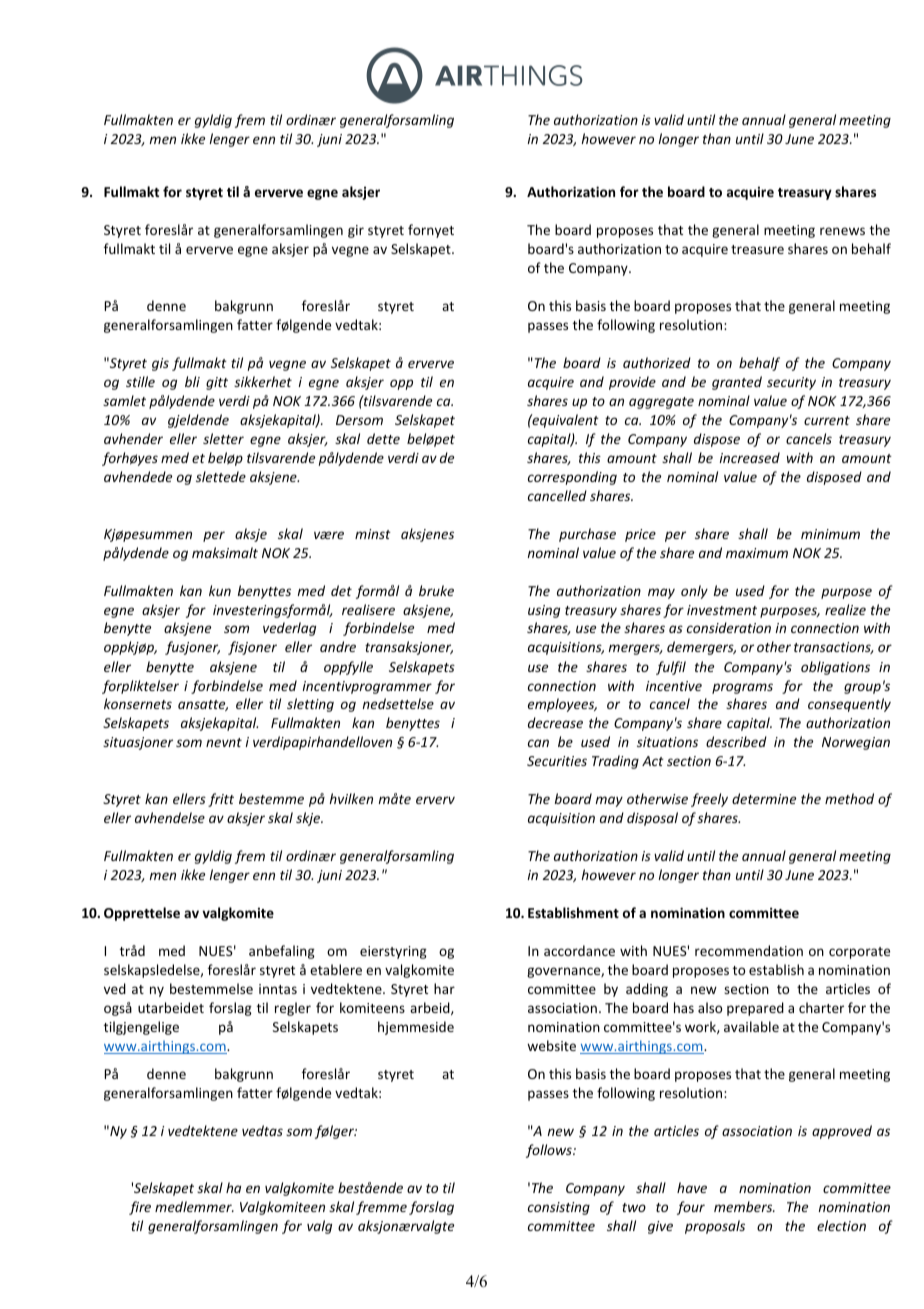 The image size is (924, 1309). Describe the element at coordinates (338, 646) in the document. I see `andre` at that location.
